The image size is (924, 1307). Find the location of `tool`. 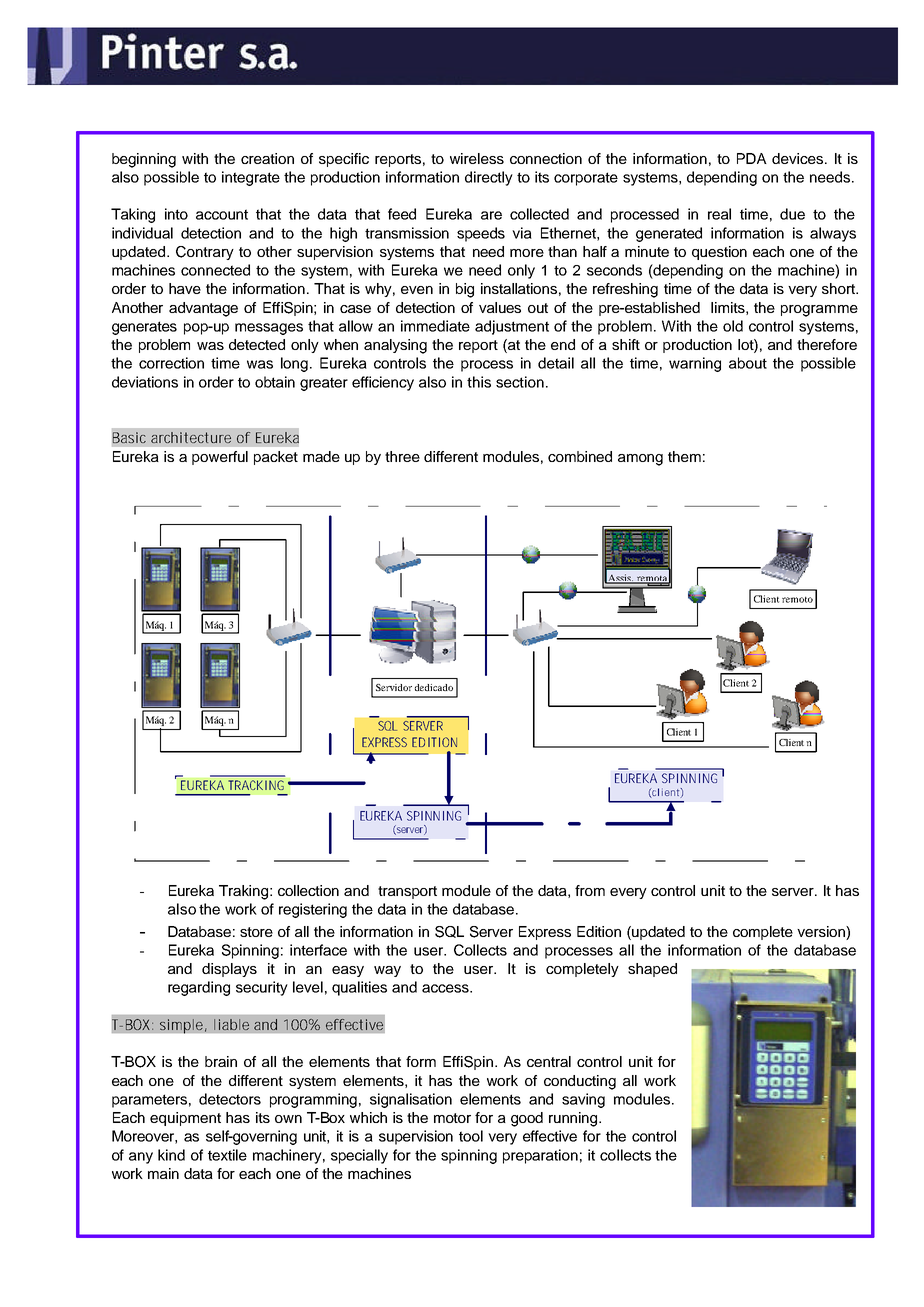

tool is located at coordinates (471, 1136).
